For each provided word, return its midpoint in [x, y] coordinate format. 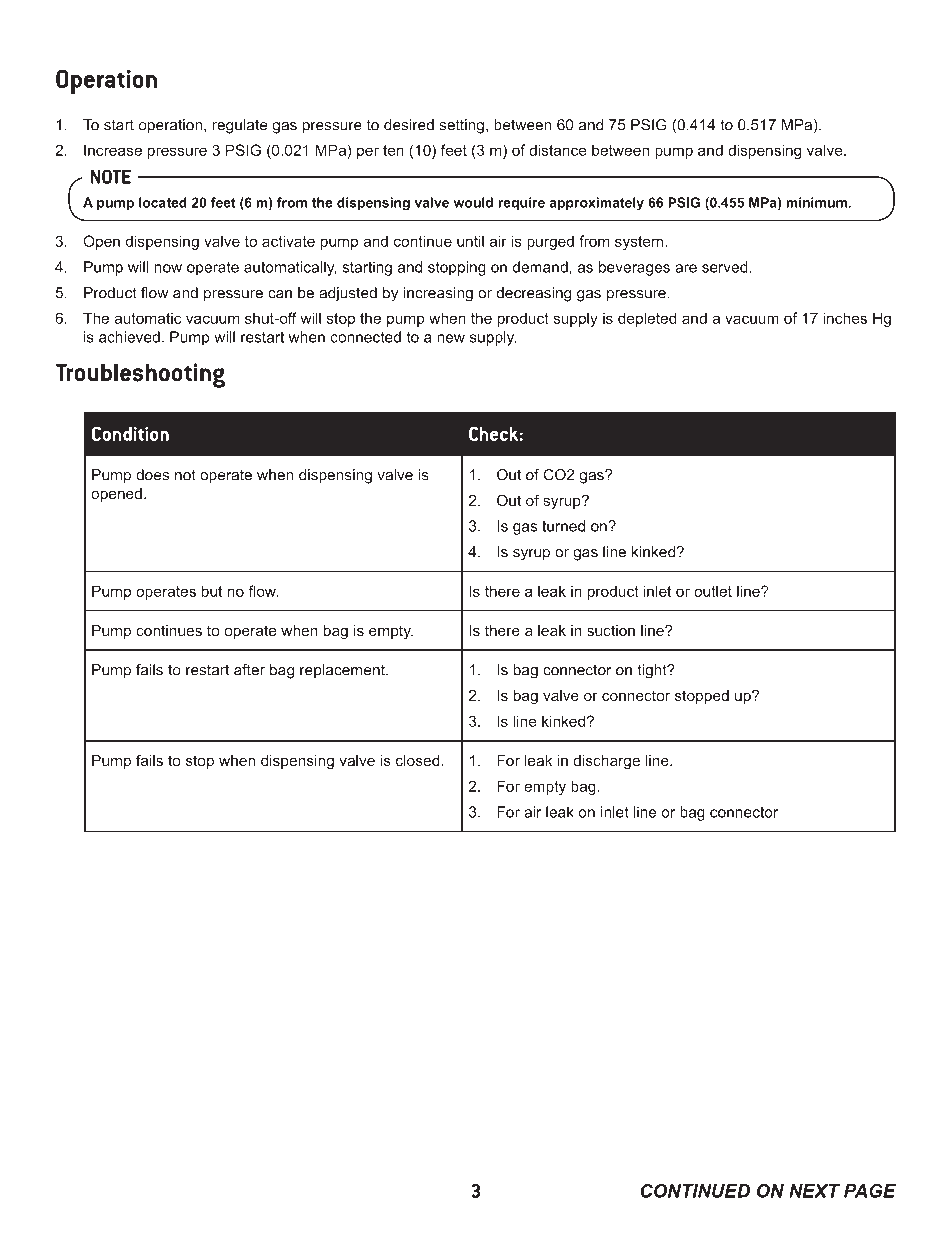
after [249, 670]
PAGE [870, 1191]
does [152, 475]
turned [563, 526]
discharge [607, 762]
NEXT [814, 1191]
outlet [713, 591]
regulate [239, 126]
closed [419, 760]
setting [461, 126]
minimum [816, 202]
